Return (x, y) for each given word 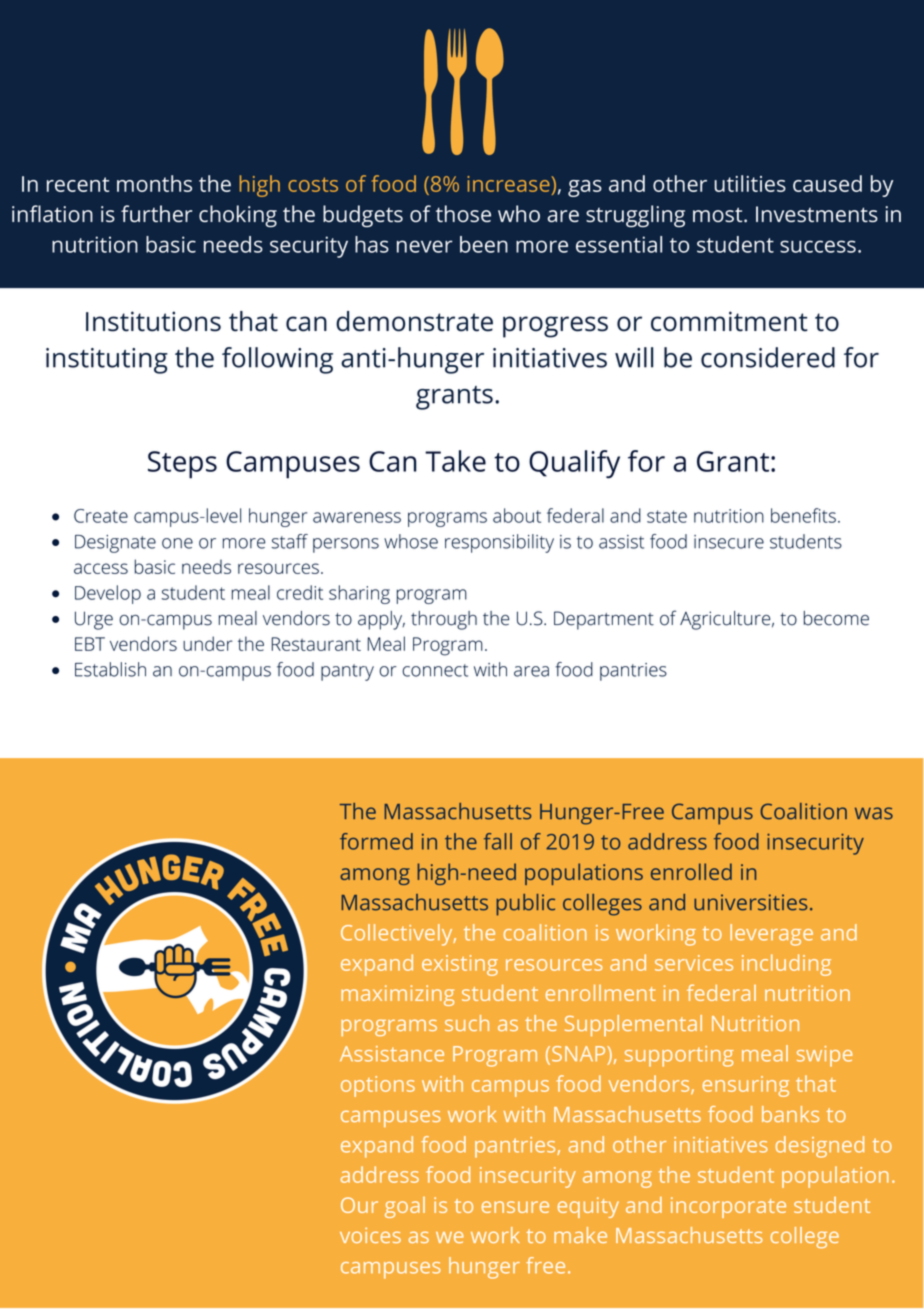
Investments (817, 214)
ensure (515, 1207)
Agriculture (725, 620)
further (156, 213)
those (463, 213)
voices (370, 1235)
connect (435, 670)
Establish (110, 669)
